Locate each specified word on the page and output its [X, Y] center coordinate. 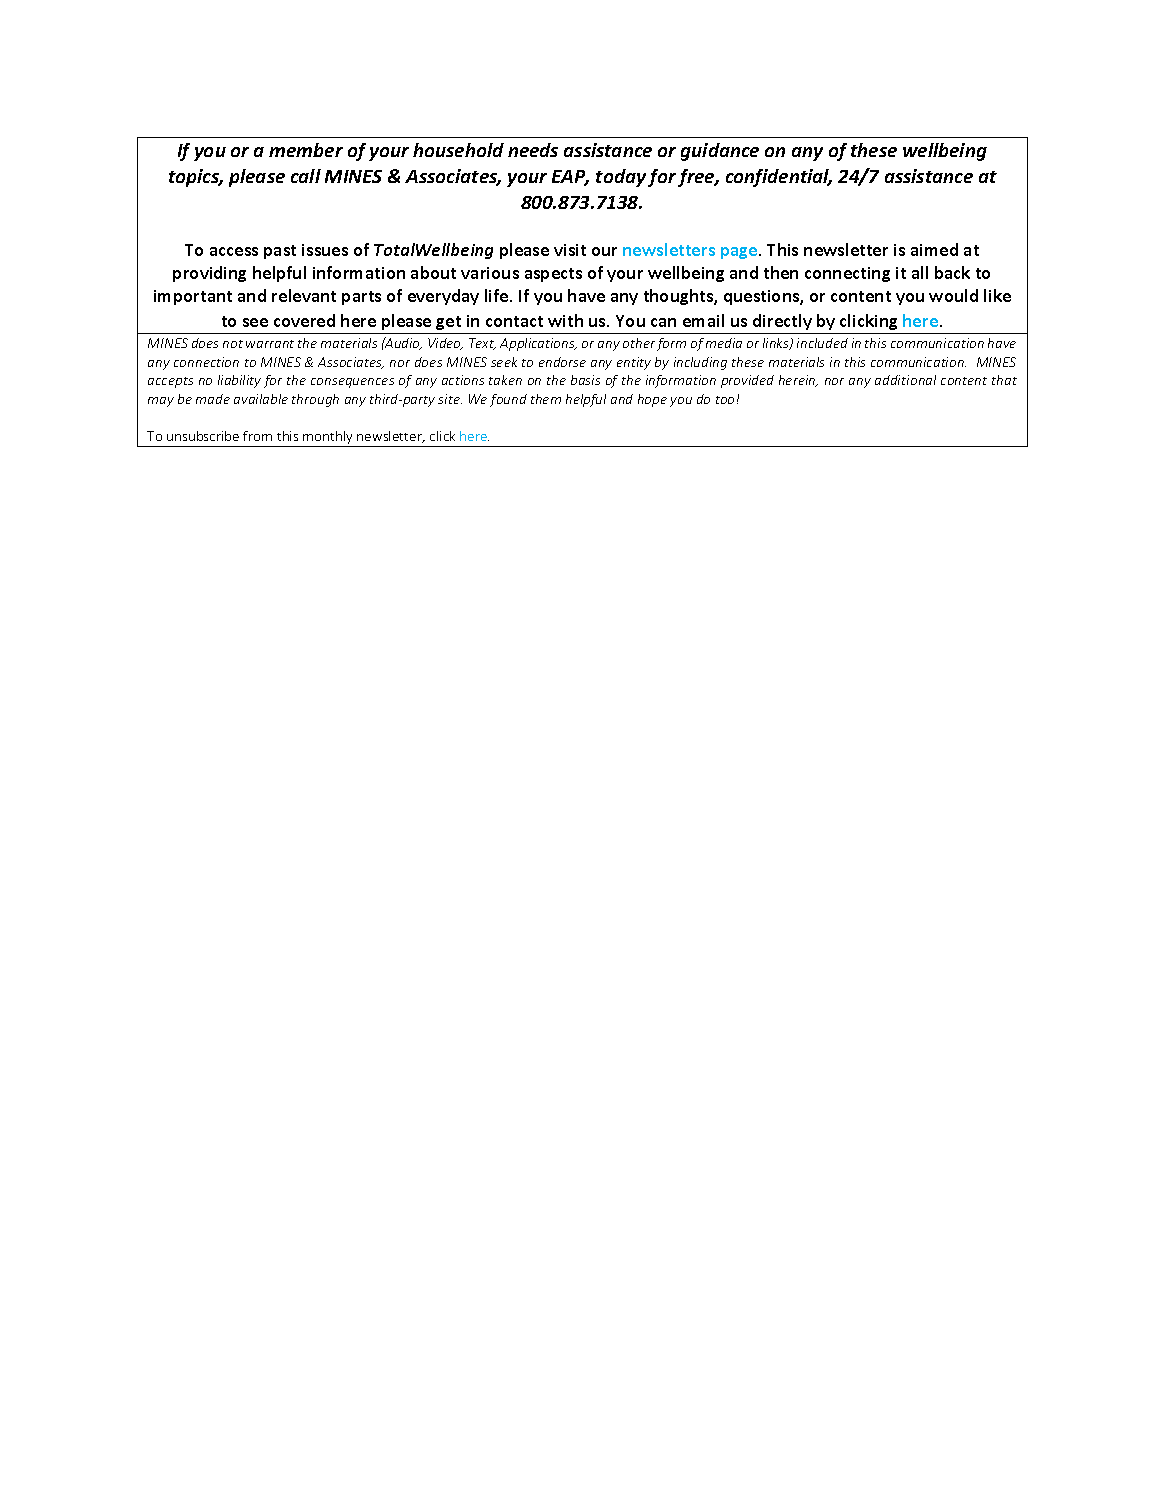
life [498, 295]
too [725, 400]
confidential [779, 178]
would [953, 295]
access [234, 251]
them [546, 399]
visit [570, 250]
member [306, 150]
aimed [934, 249]
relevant [304, 295]
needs [533, 150]
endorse [562, 362]
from [257, 436]
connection [206, 362]
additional [905, 380]
